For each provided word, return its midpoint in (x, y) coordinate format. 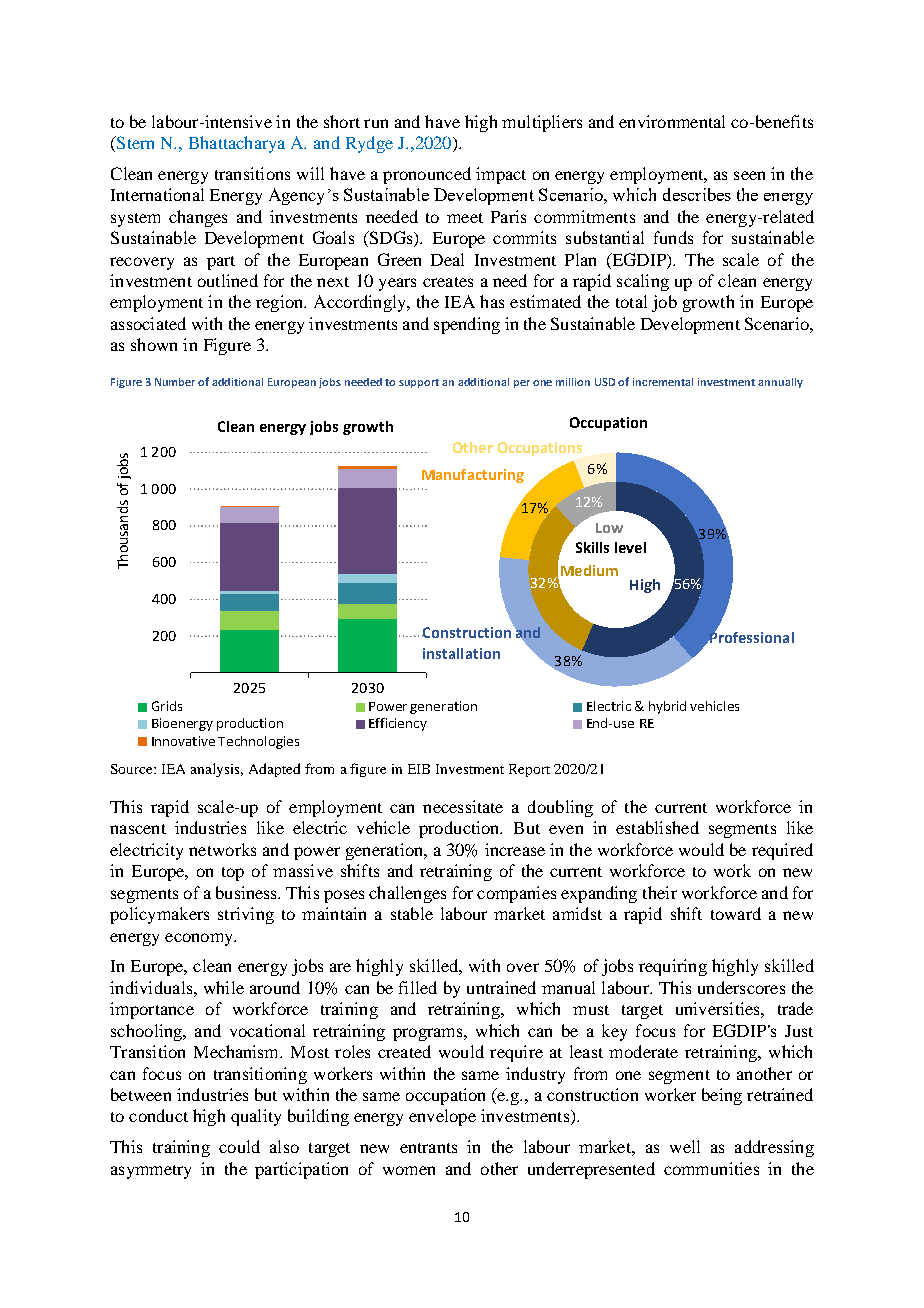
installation (461, 653)
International (157, 194)
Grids (167, 706)
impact (501, 175)
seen (749, 175)
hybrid (667, 707)
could (239, 1146)
